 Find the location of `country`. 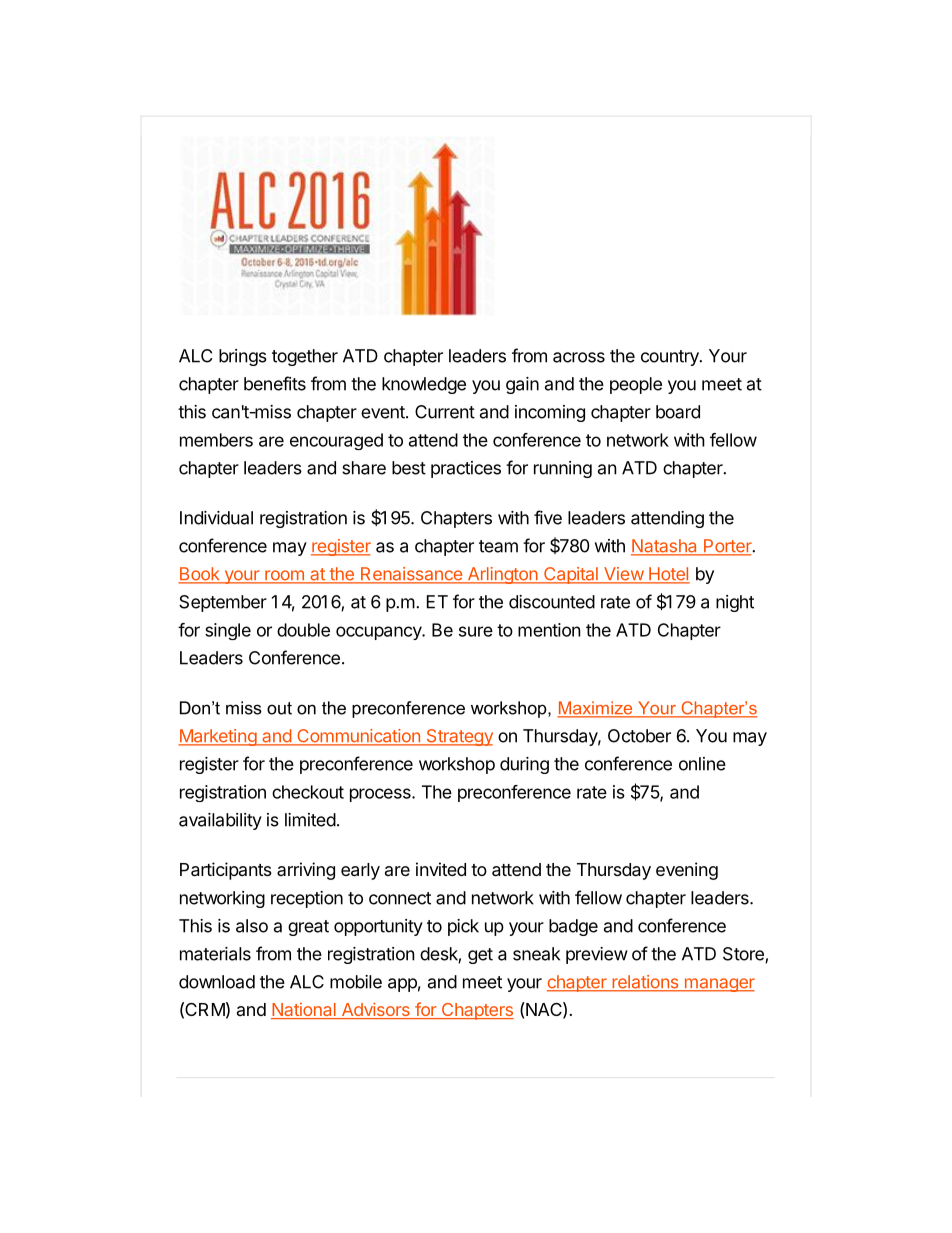

country is located at coordinates (671, 358).
